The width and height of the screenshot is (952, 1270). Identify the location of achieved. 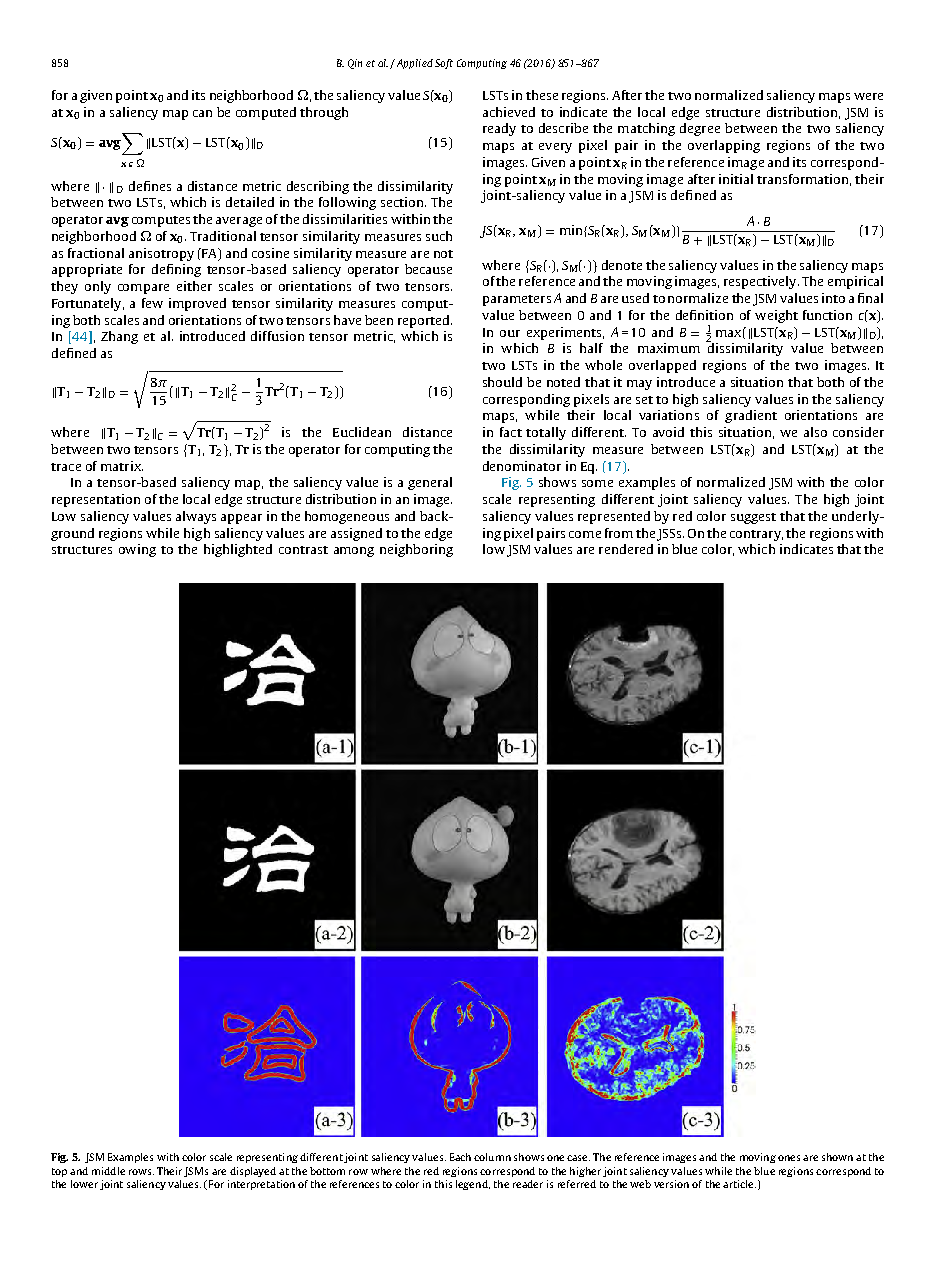
(509, 112).
